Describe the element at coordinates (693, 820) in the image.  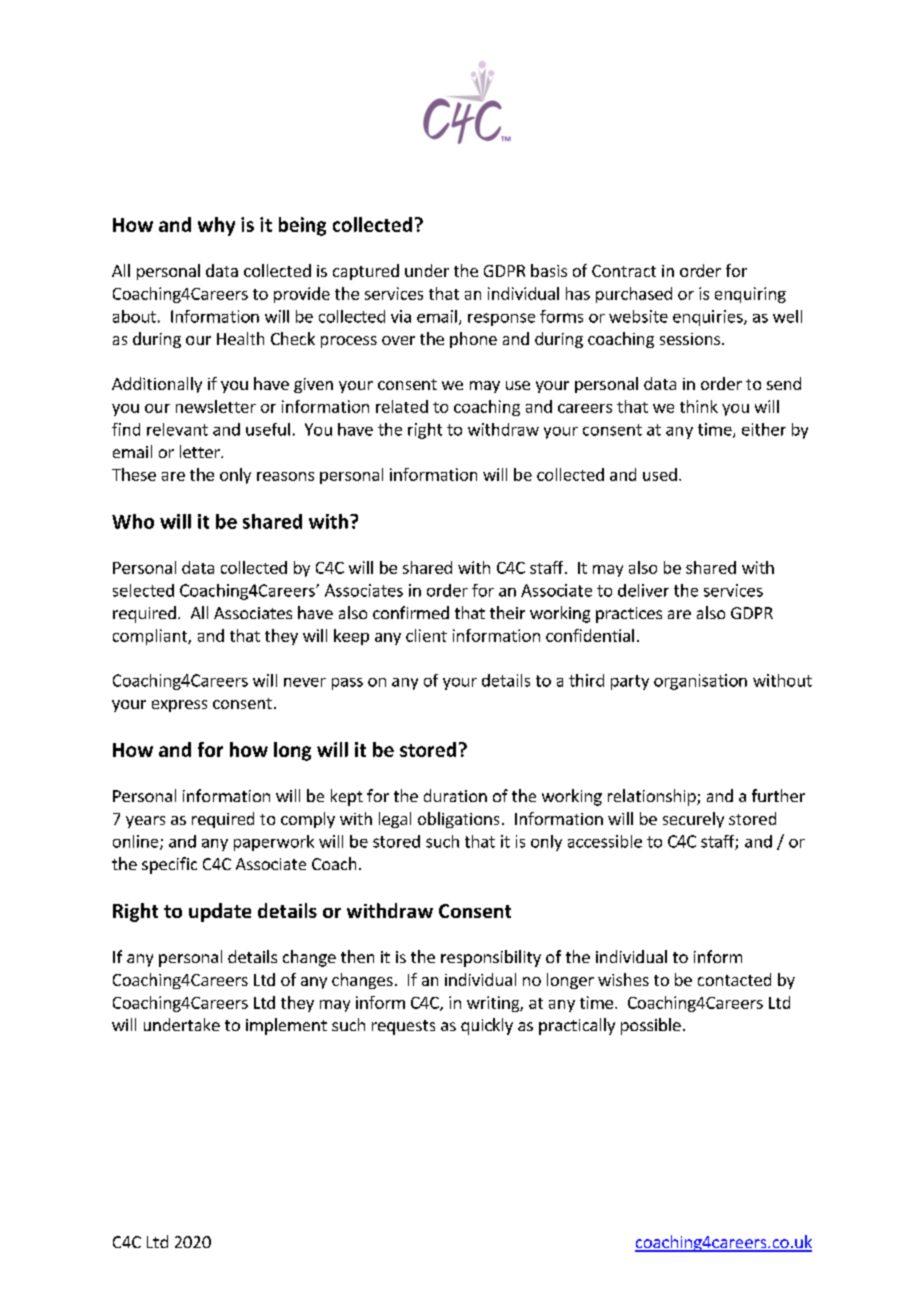
I see `securely` at that location.
